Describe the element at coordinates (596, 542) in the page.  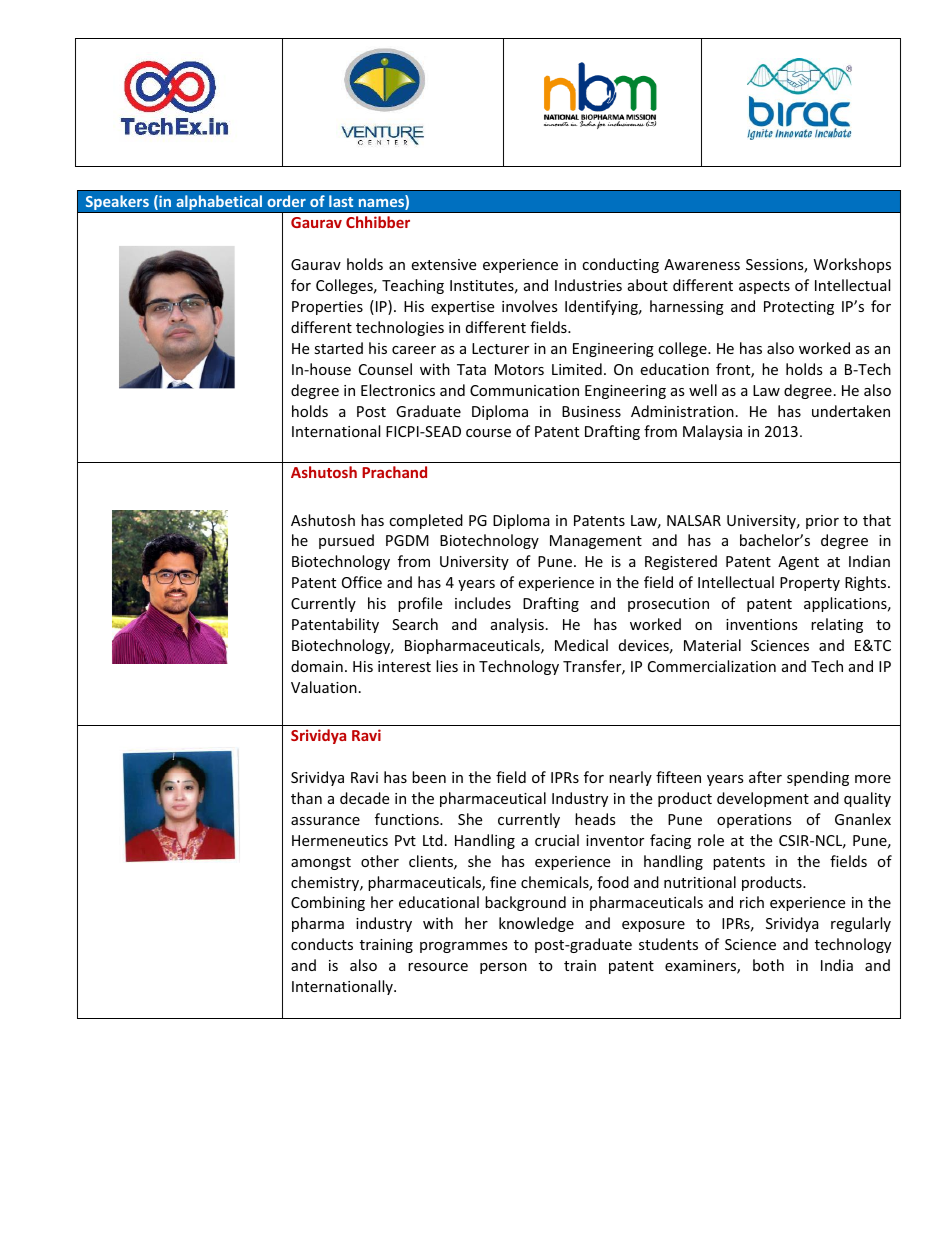
I see `Management` at that location.
